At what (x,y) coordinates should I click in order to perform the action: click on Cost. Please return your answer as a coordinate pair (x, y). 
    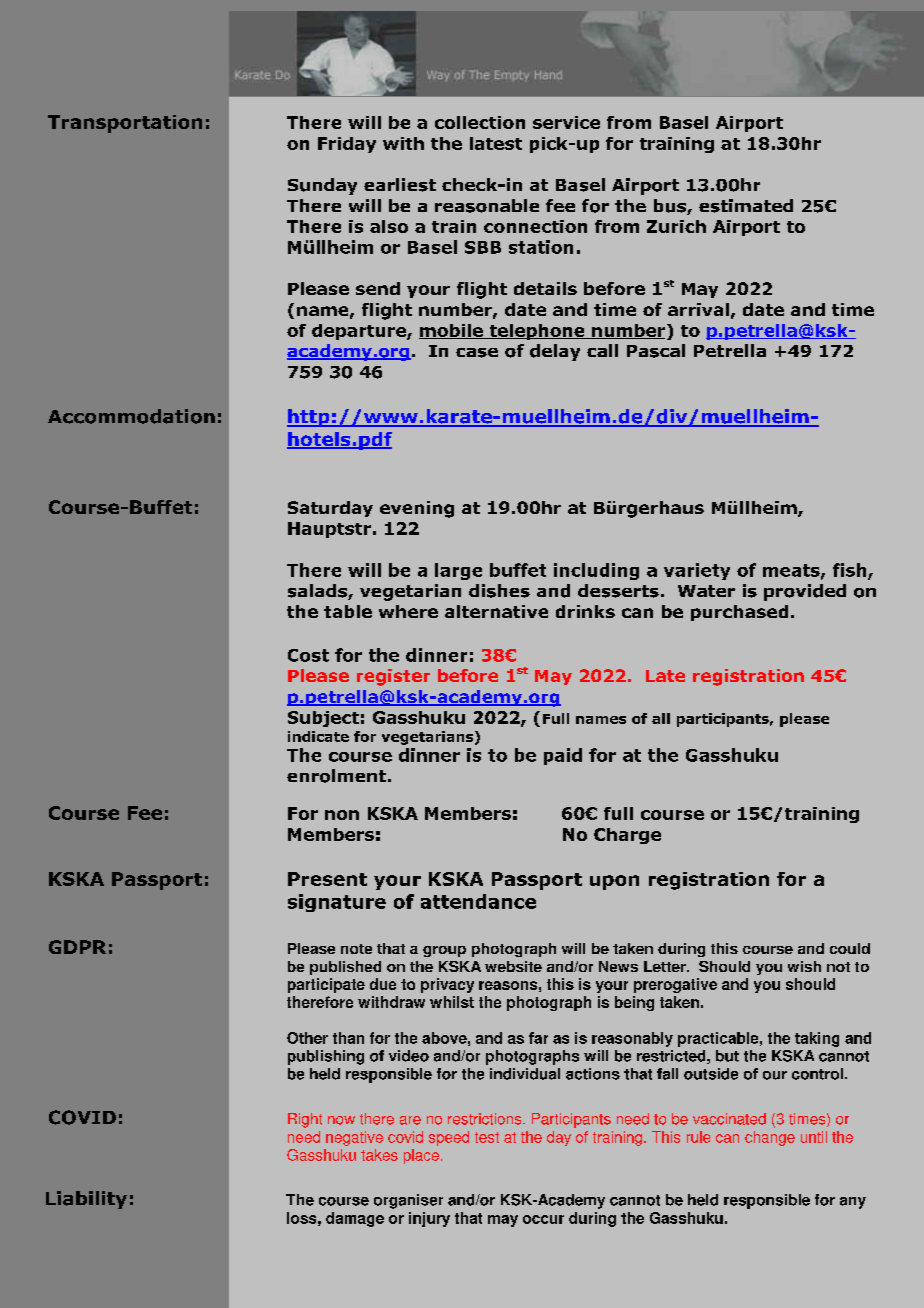
    Looking at the image, I should click on (308, 655).
